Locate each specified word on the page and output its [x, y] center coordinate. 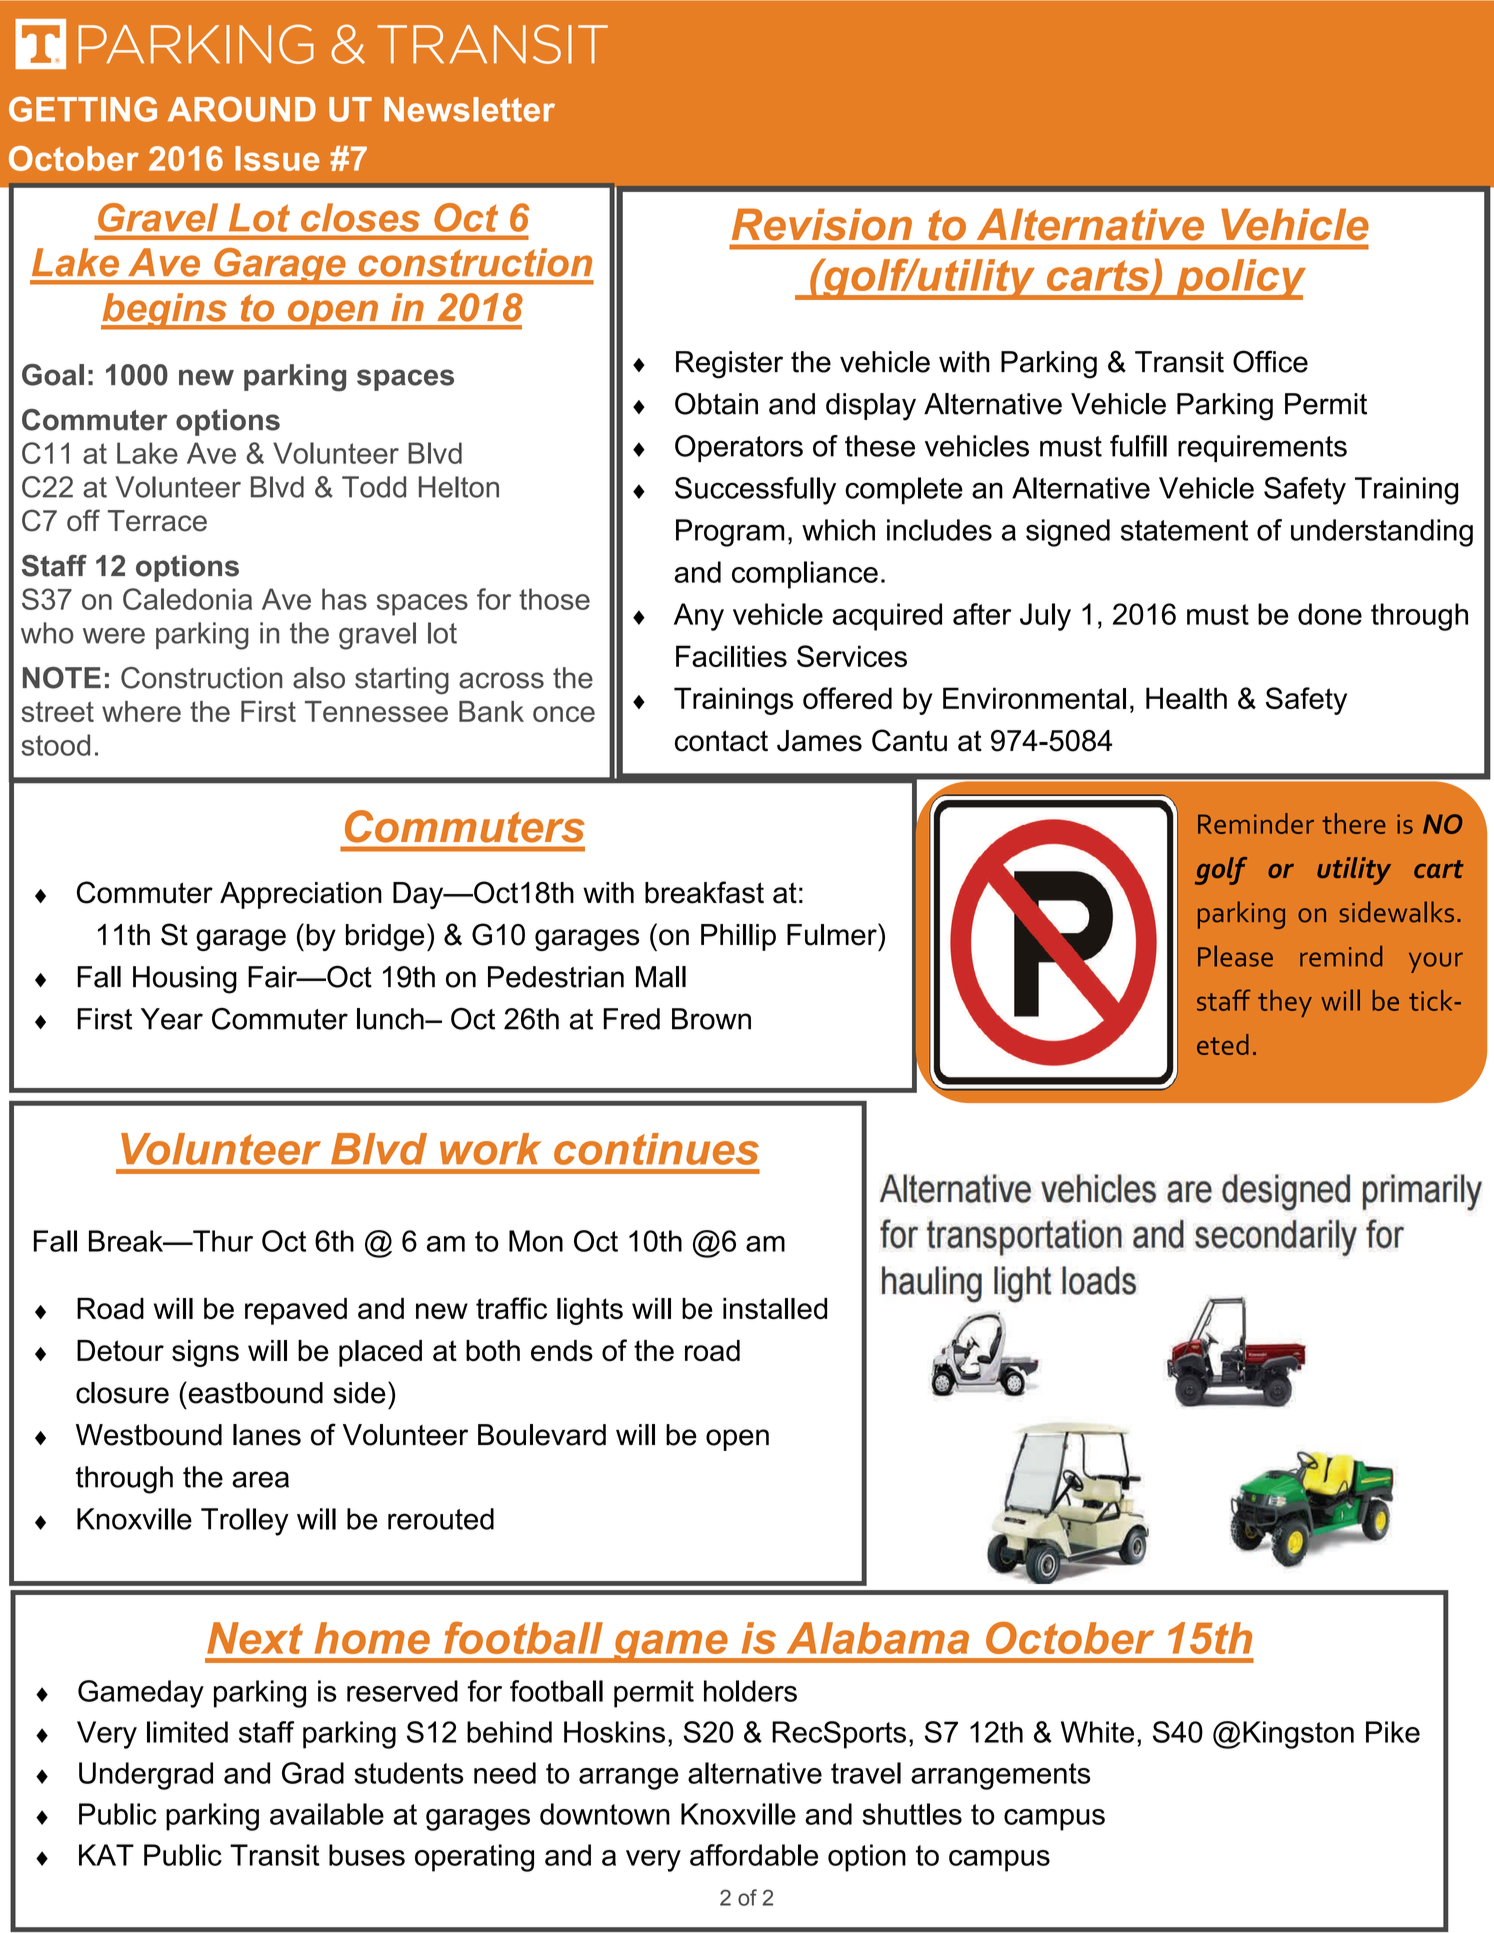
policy [1240, 279]
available [327, 1814]
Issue [277, 158]
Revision [822, 224]
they [1285, 1003]
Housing [185, 980]
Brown [711, 1019]
